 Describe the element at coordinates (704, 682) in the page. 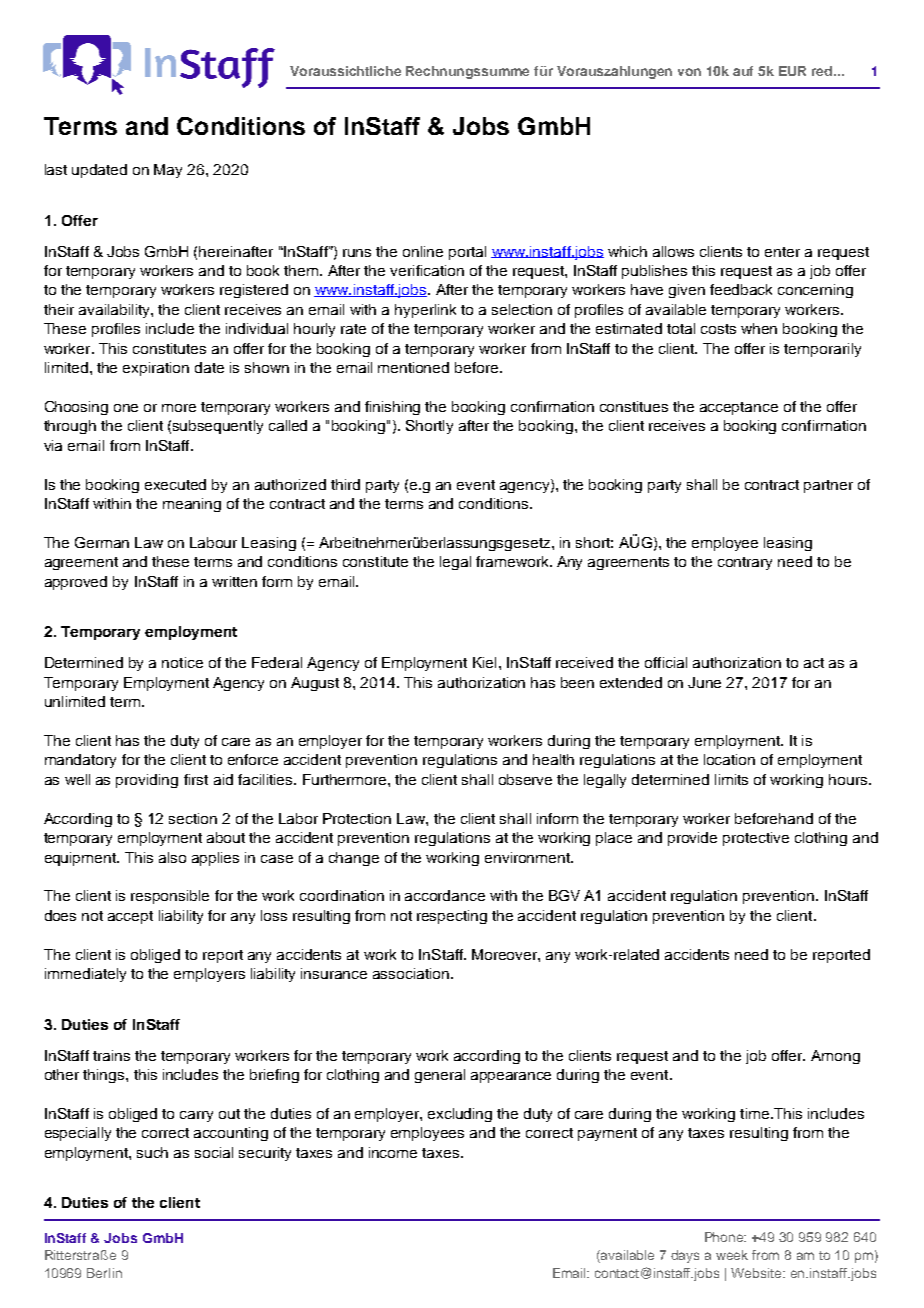

I see `June` at that location.
